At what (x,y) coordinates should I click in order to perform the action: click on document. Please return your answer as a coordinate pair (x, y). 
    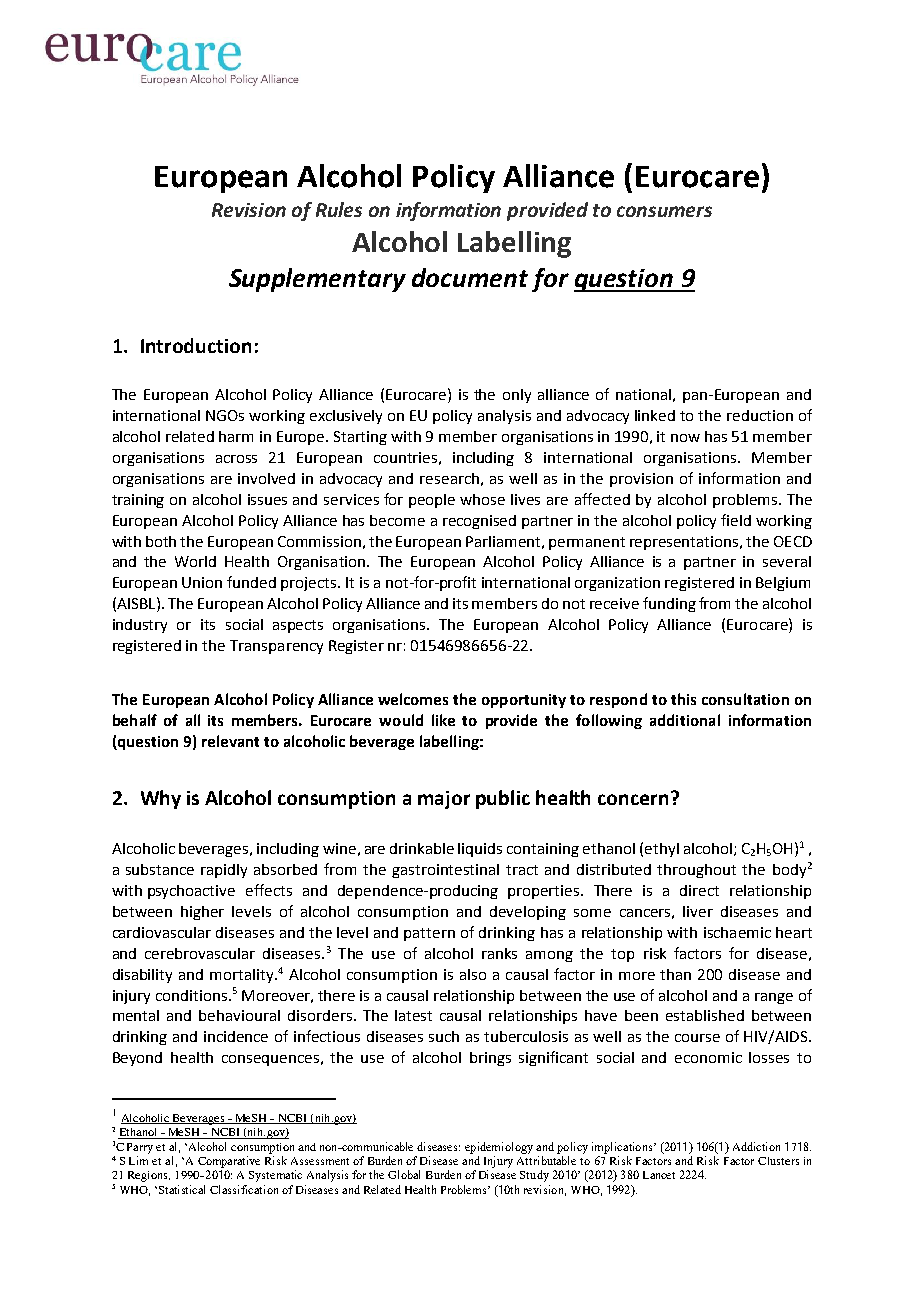
    Looking at the image, I should click on (470, 277).
